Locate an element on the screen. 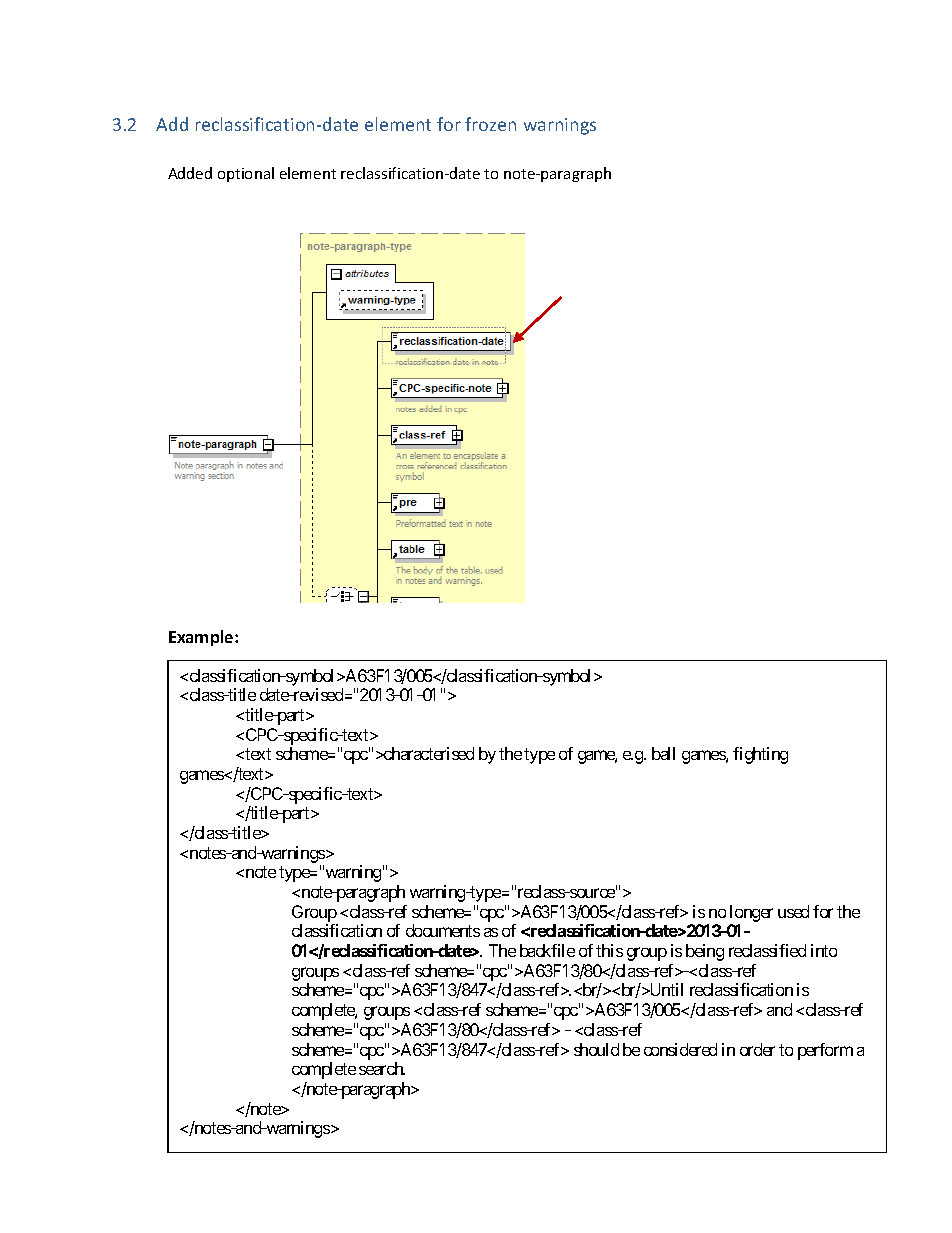 The width and height of the screenshot is (952, 1233). considered is located at coordinates (680, 1049).
